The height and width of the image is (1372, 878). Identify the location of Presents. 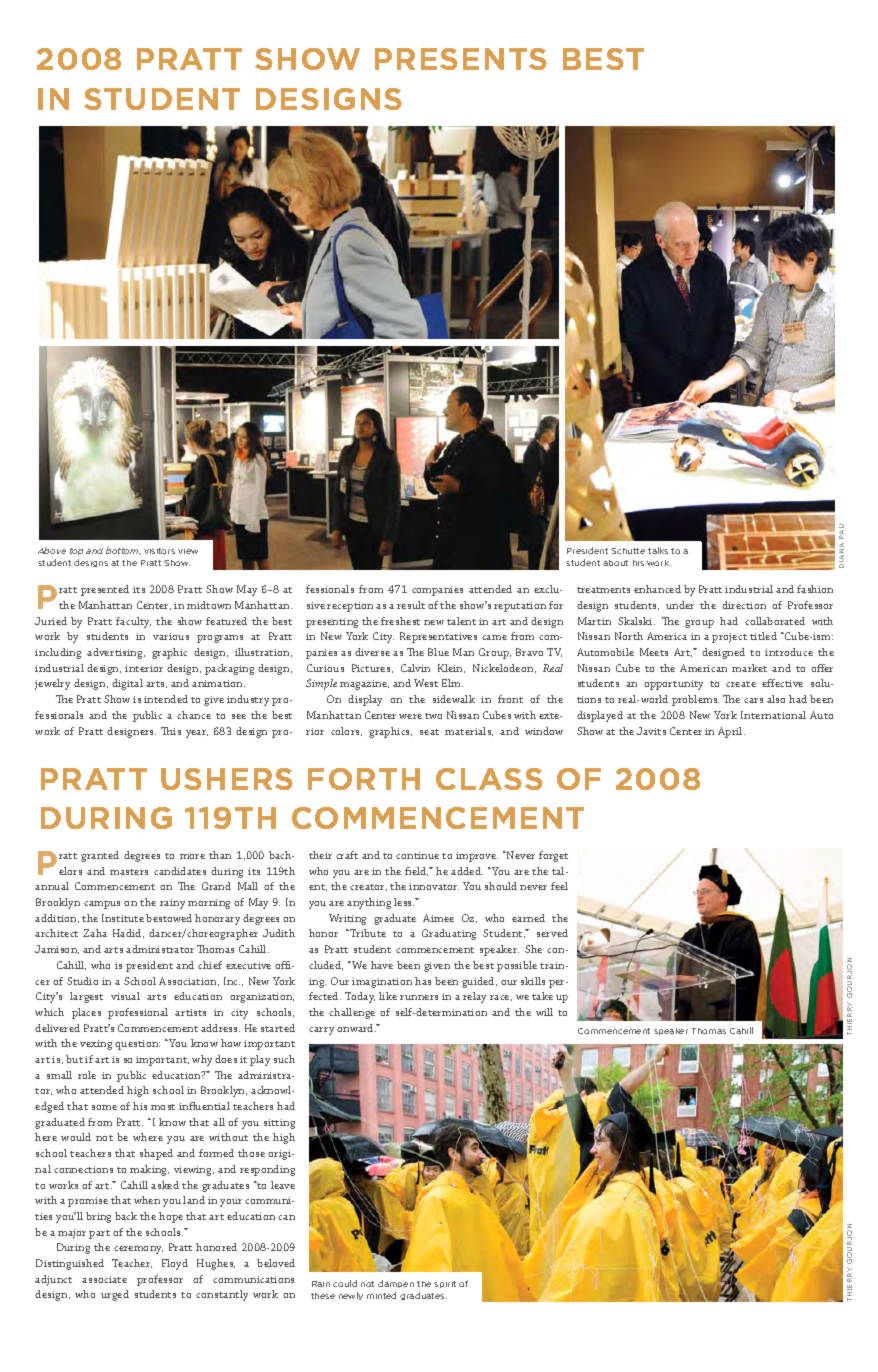
(461, 59).
